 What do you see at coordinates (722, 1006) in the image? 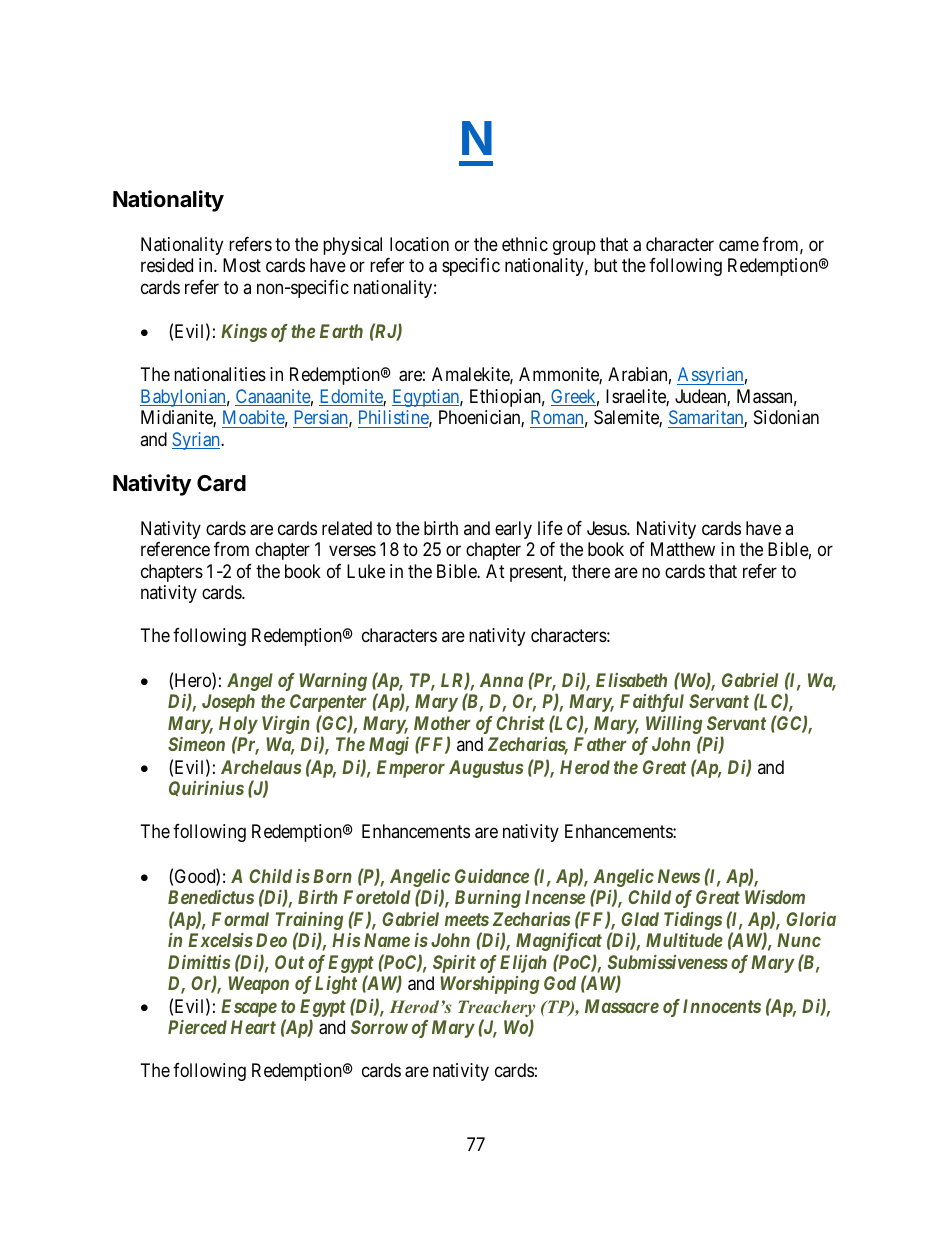
I see `Innocents` at bounding box center [722, 1006].
